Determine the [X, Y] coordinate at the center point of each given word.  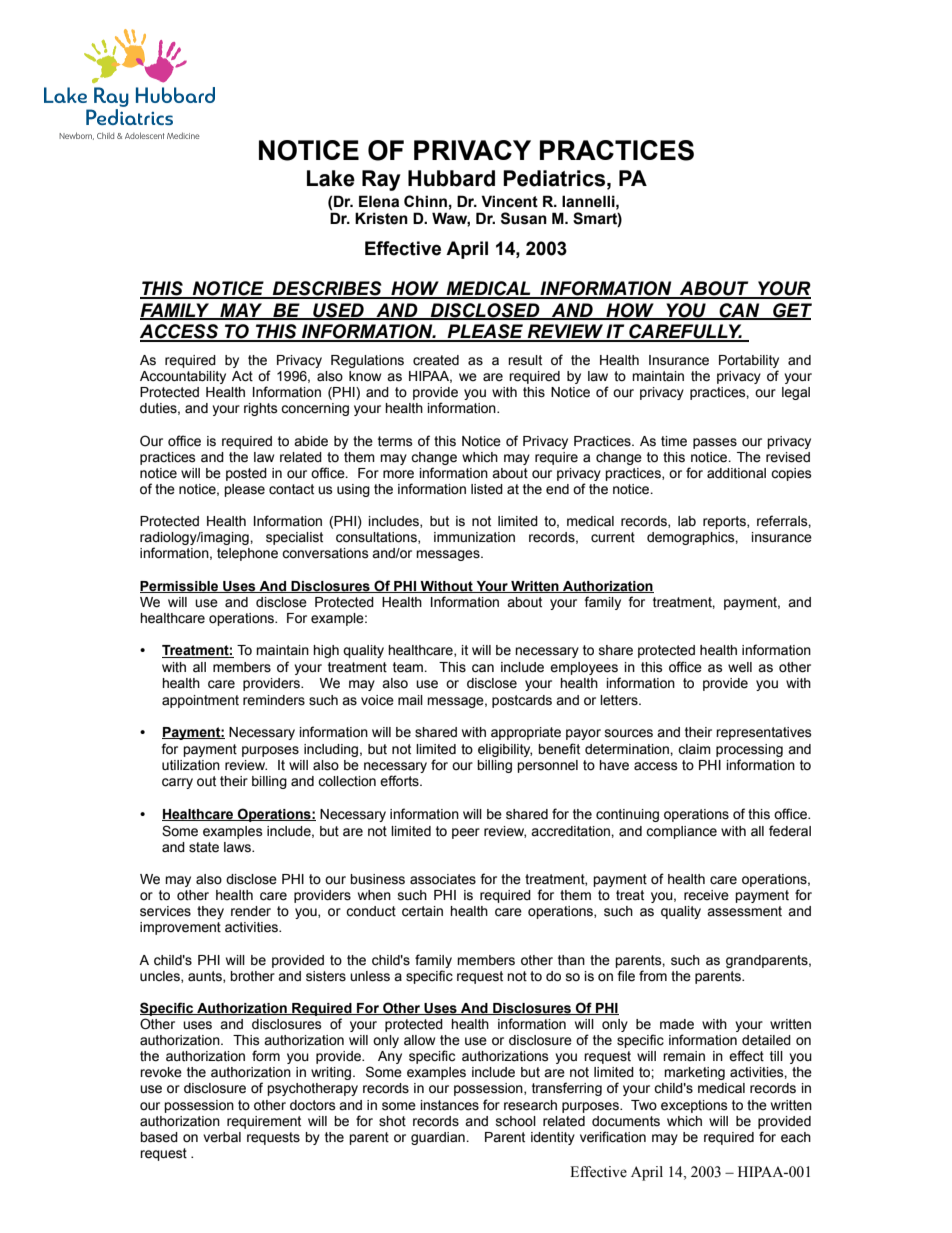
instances [450, 1105]
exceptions [694, 1106]
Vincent [509, 201]
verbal [222, 1137]
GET [791, 311]
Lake [331, 178]
